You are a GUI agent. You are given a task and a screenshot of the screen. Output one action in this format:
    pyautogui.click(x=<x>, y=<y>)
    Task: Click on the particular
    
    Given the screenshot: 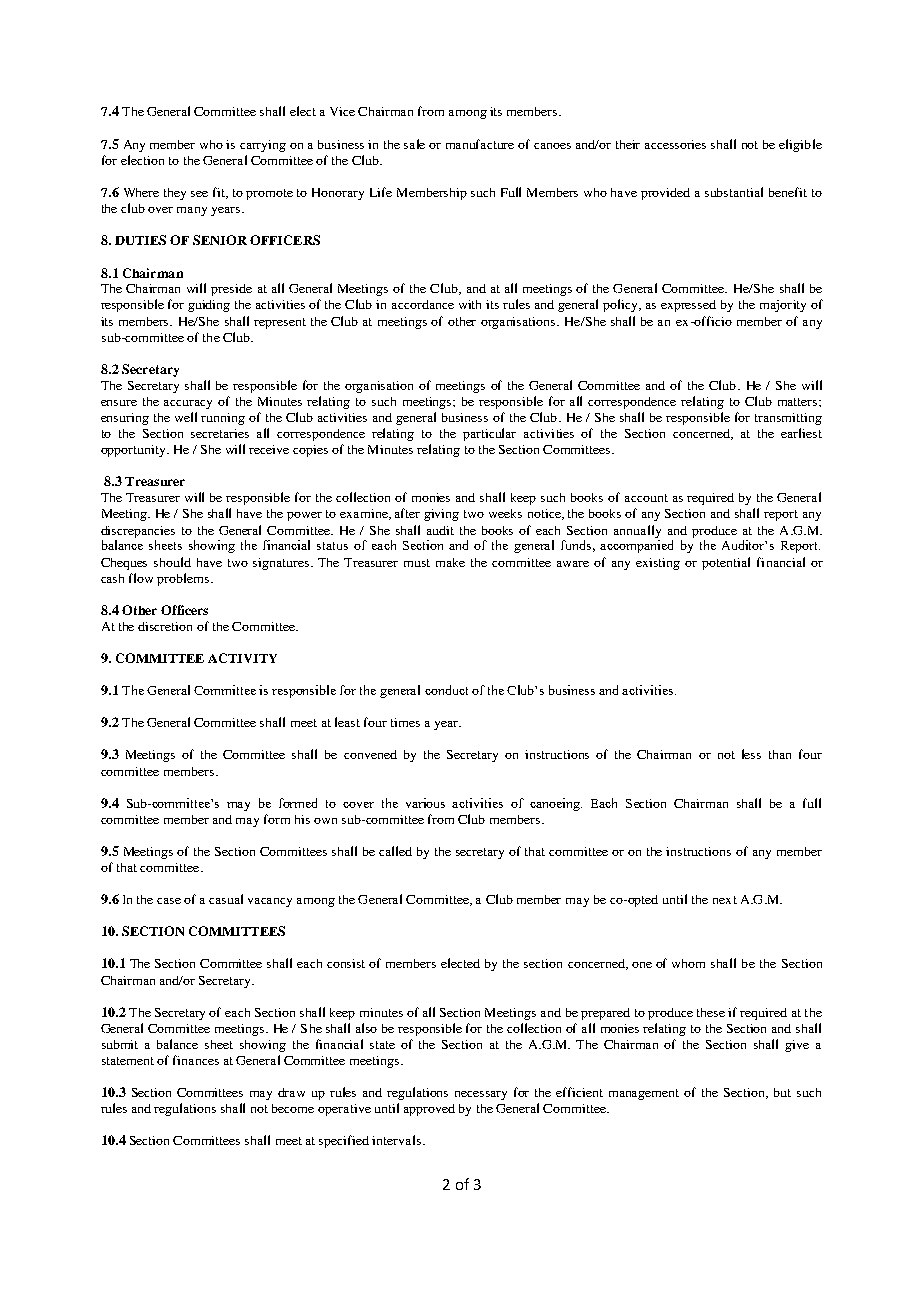 What is the action you would take?
    pyautogui.click(x=489, y=434)
